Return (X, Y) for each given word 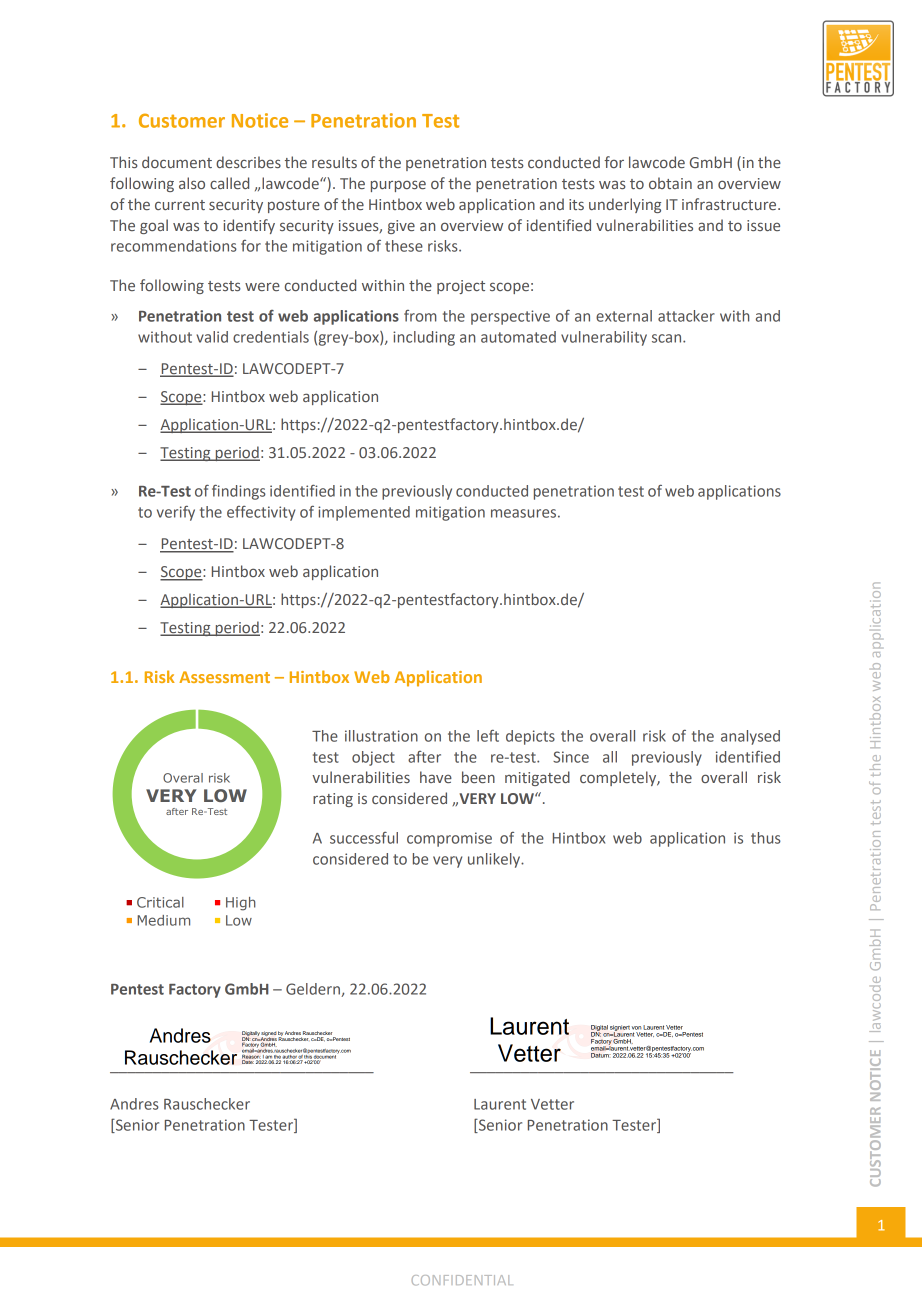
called (229, 183)
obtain (670, 183)
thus (766, 838)
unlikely (495, 860)
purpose (398, 186)
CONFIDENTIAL (461, 1280)
